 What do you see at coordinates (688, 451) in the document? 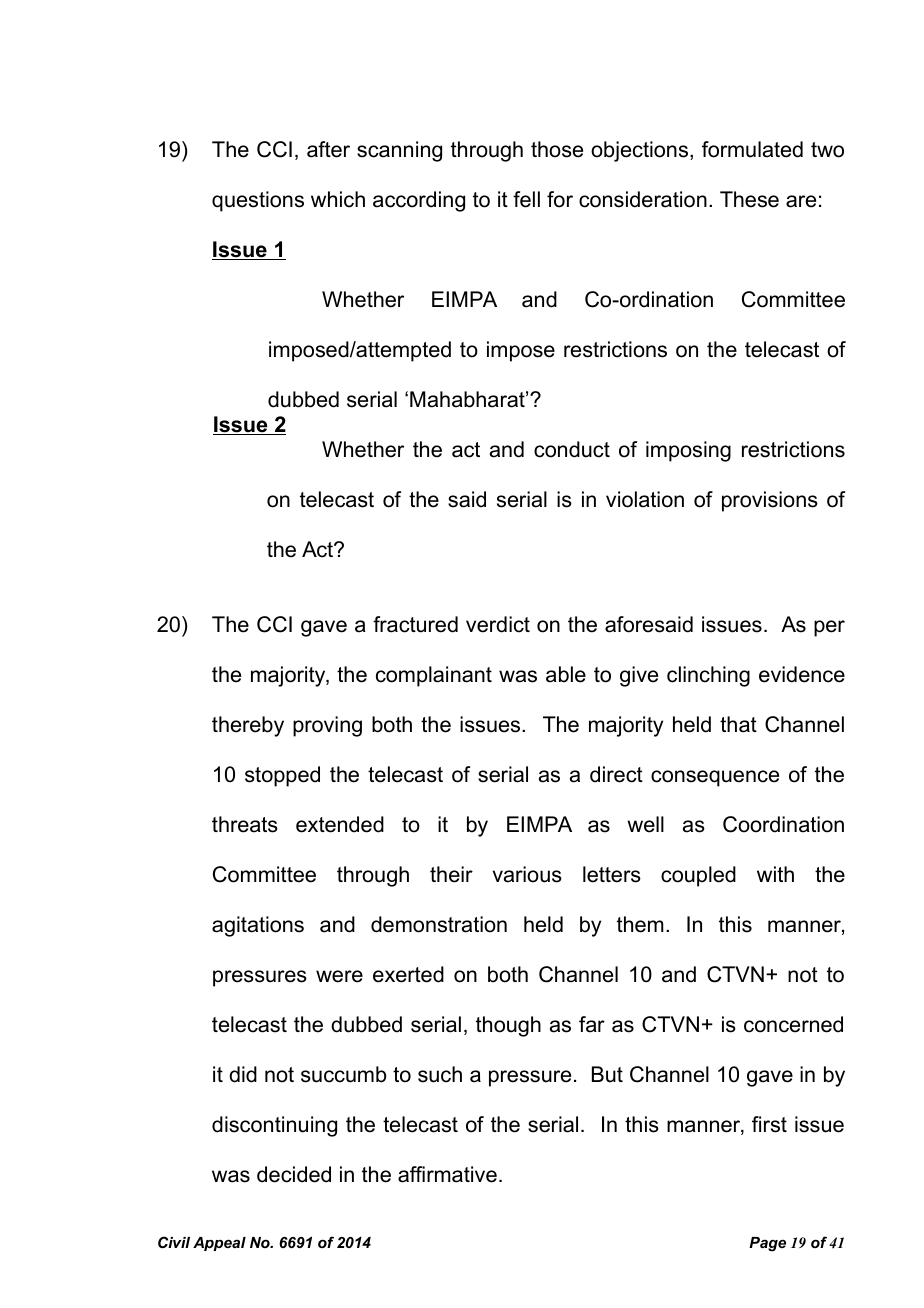
I see `imposing` at bounding box center [688, 451].
